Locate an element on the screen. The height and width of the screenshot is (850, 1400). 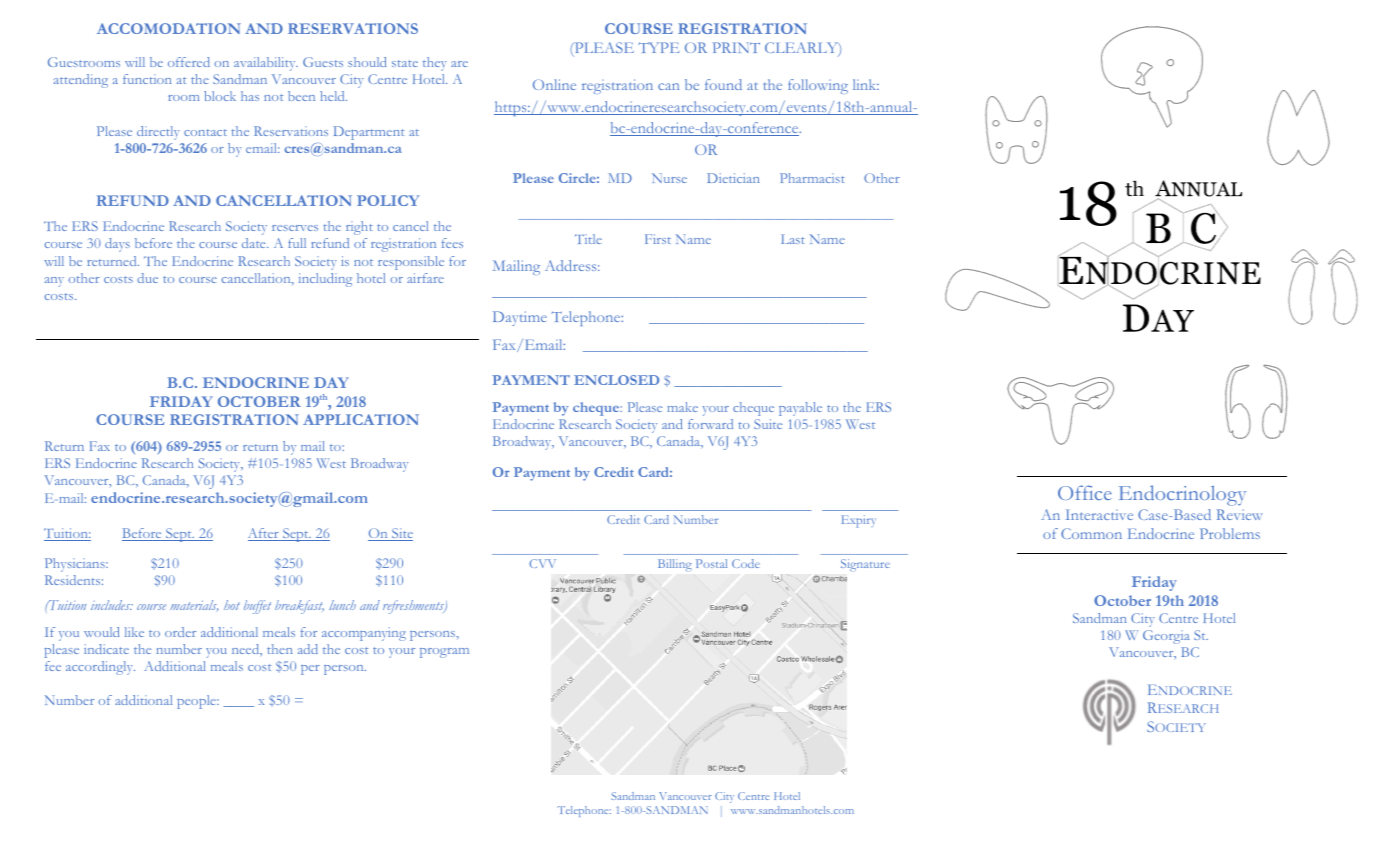
Georgia is located at coordinates (1166, 637).
